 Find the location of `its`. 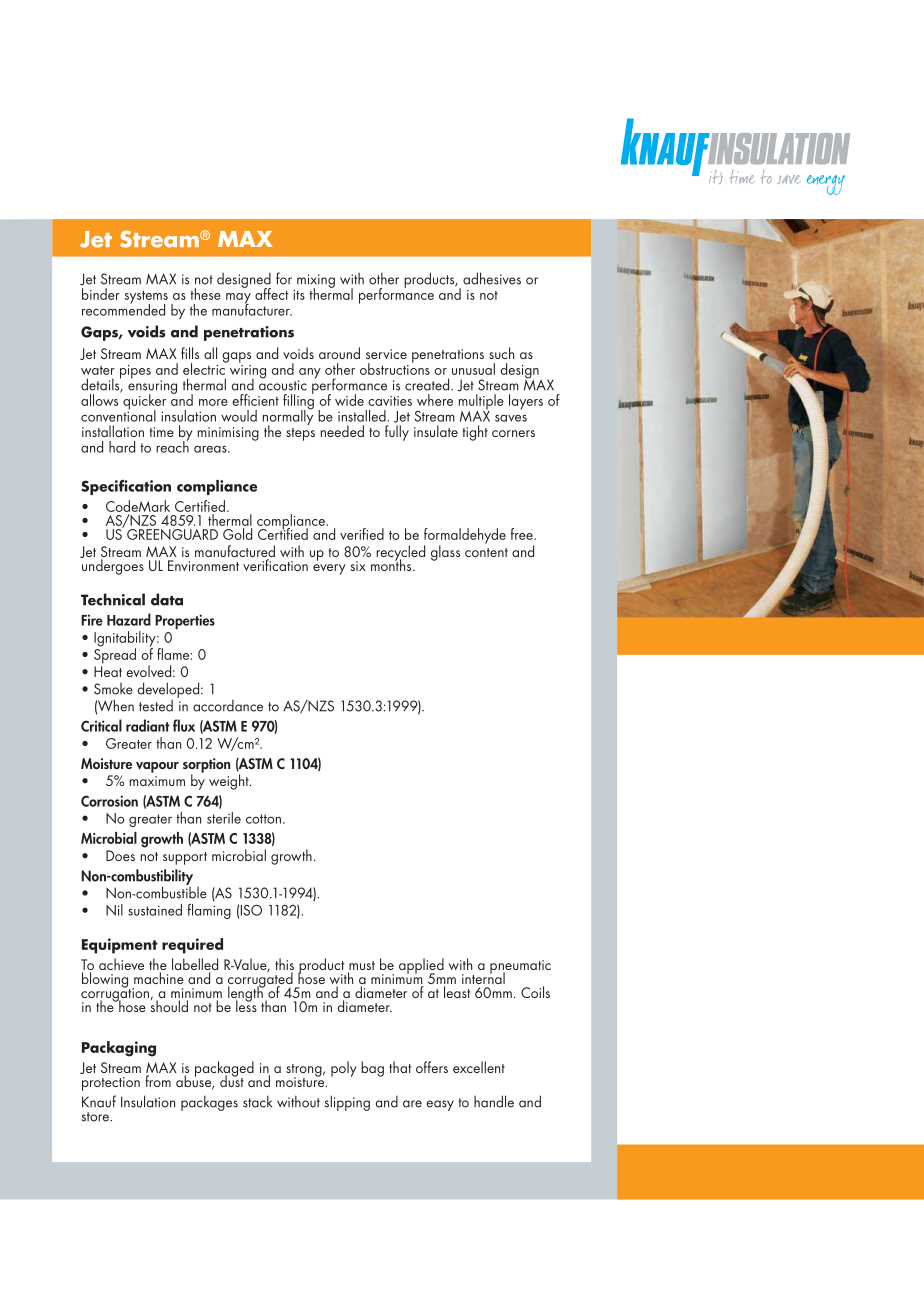

its is located at coordinates (299, 295).
